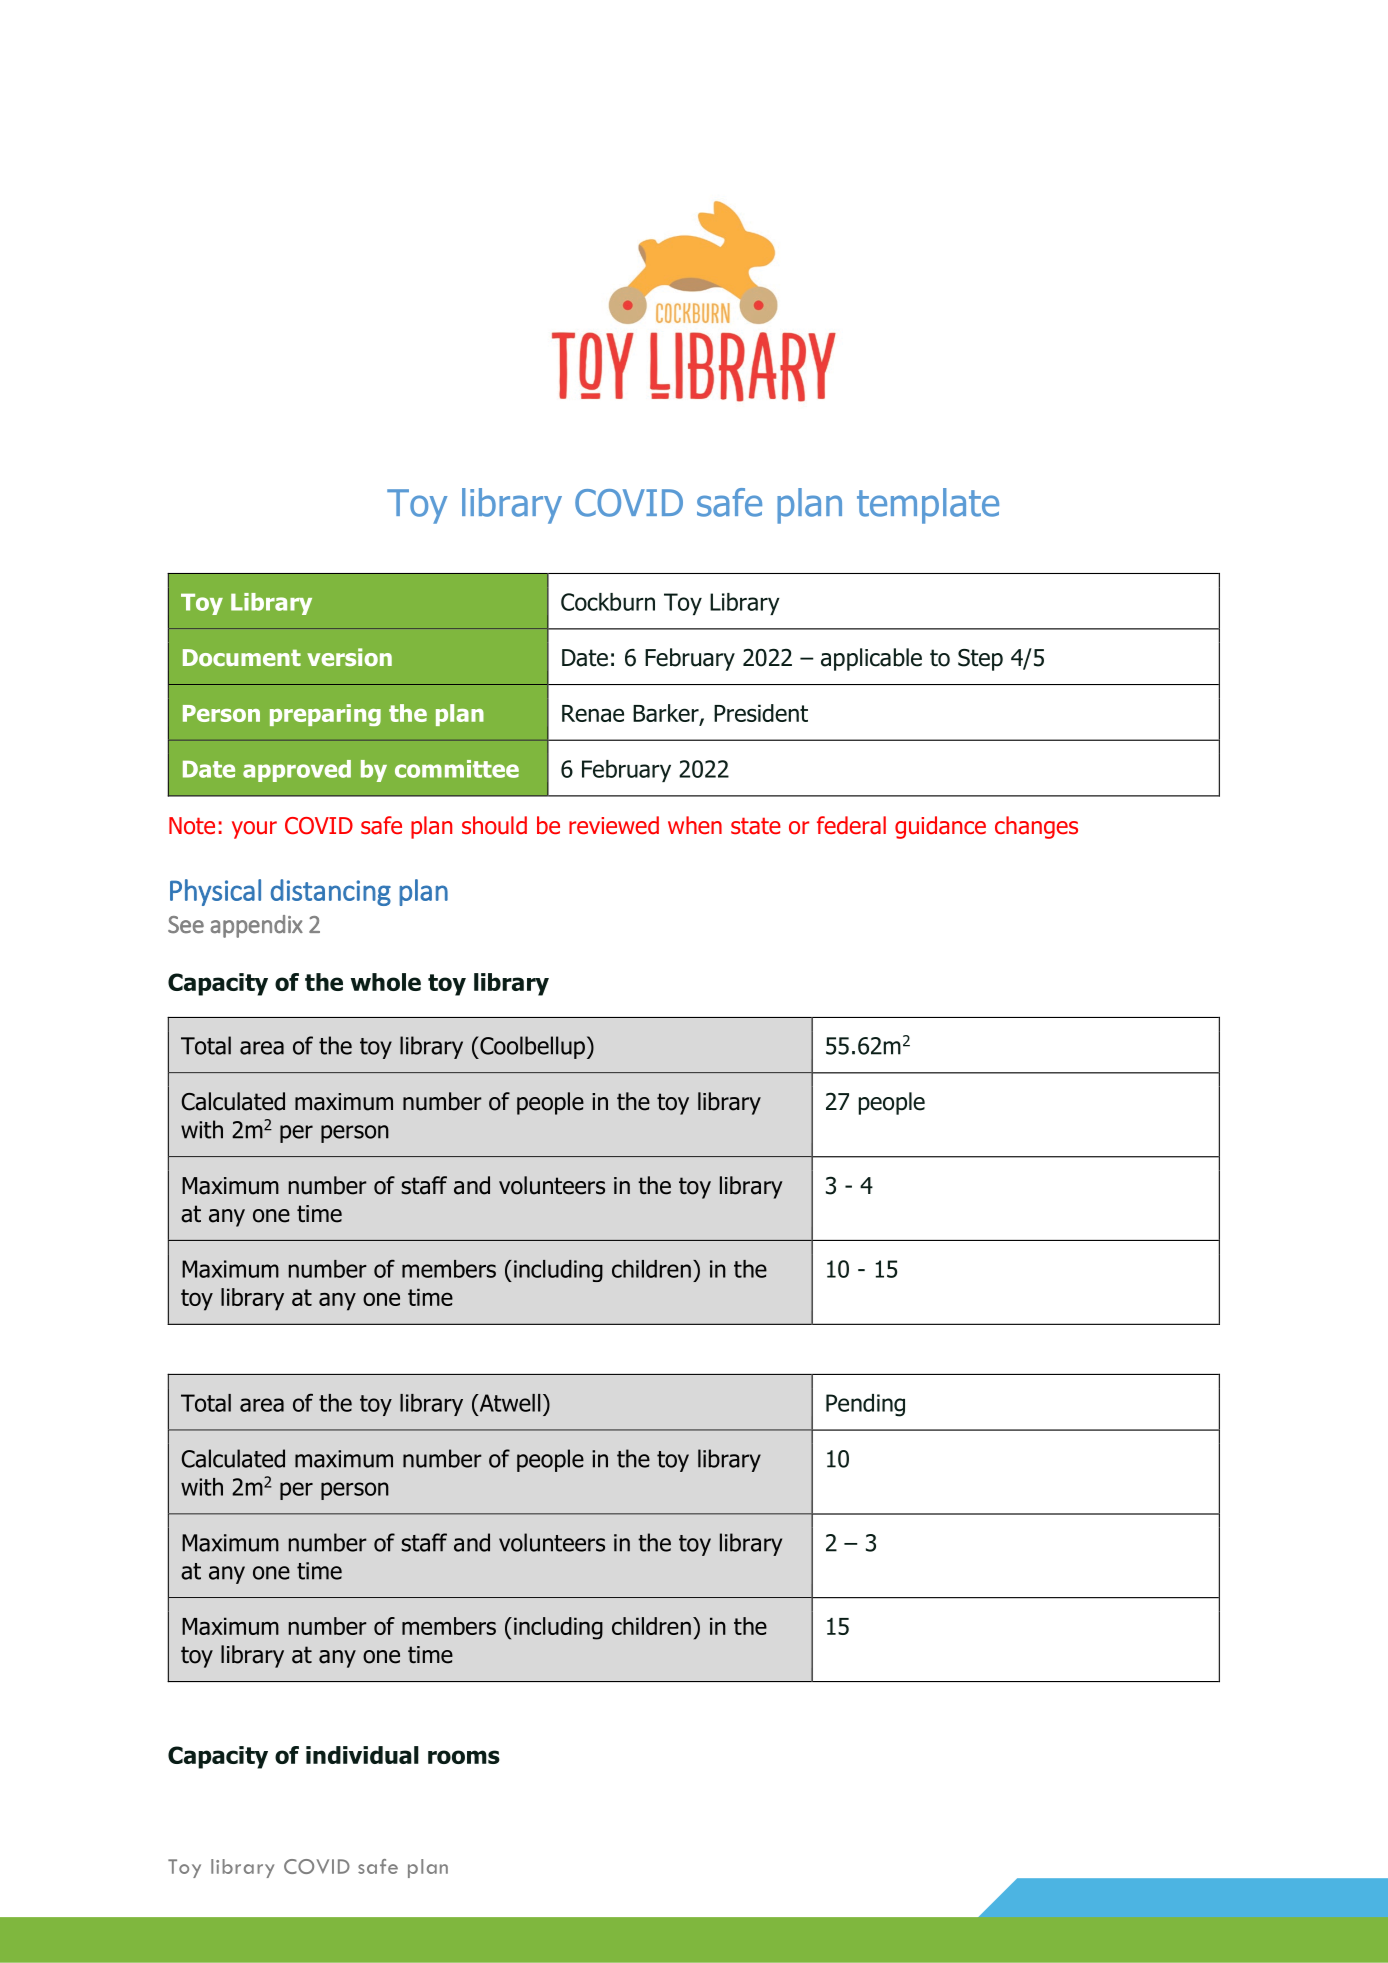 The image size is (1388, 1963). What do you see at coordinates (608, 602) in the page?
I see `Cockburn` at bounding box center [608, 602].
